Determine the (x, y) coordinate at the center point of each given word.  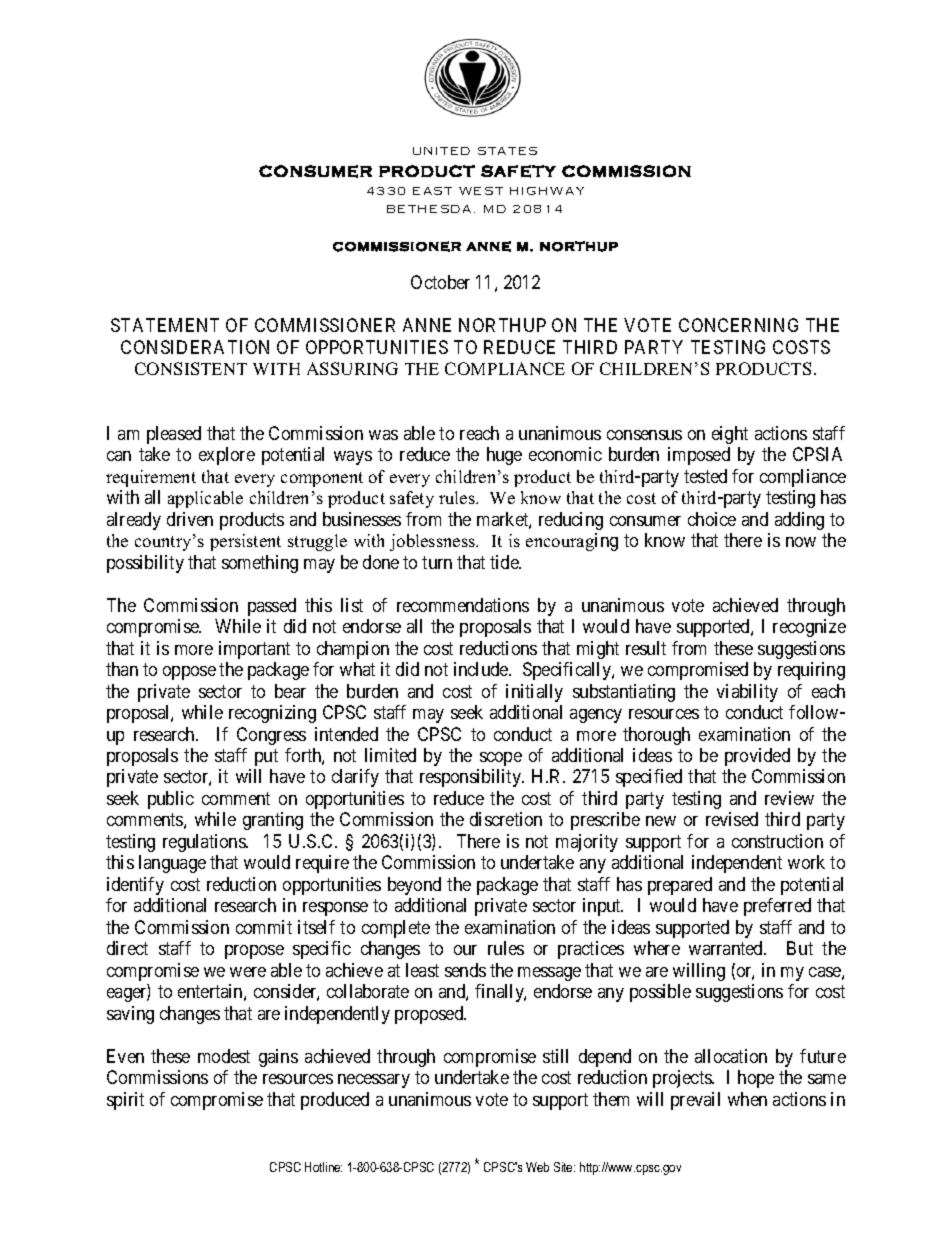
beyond (414, 886)
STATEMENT (165, 325)
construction (777, 841)
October (440, 282)
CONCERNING (738, 325)
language (172, 864)
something (260, 564)
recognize (809, 628)
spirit (125, 1101)
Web (537, 1167)
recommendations (463, 605)
